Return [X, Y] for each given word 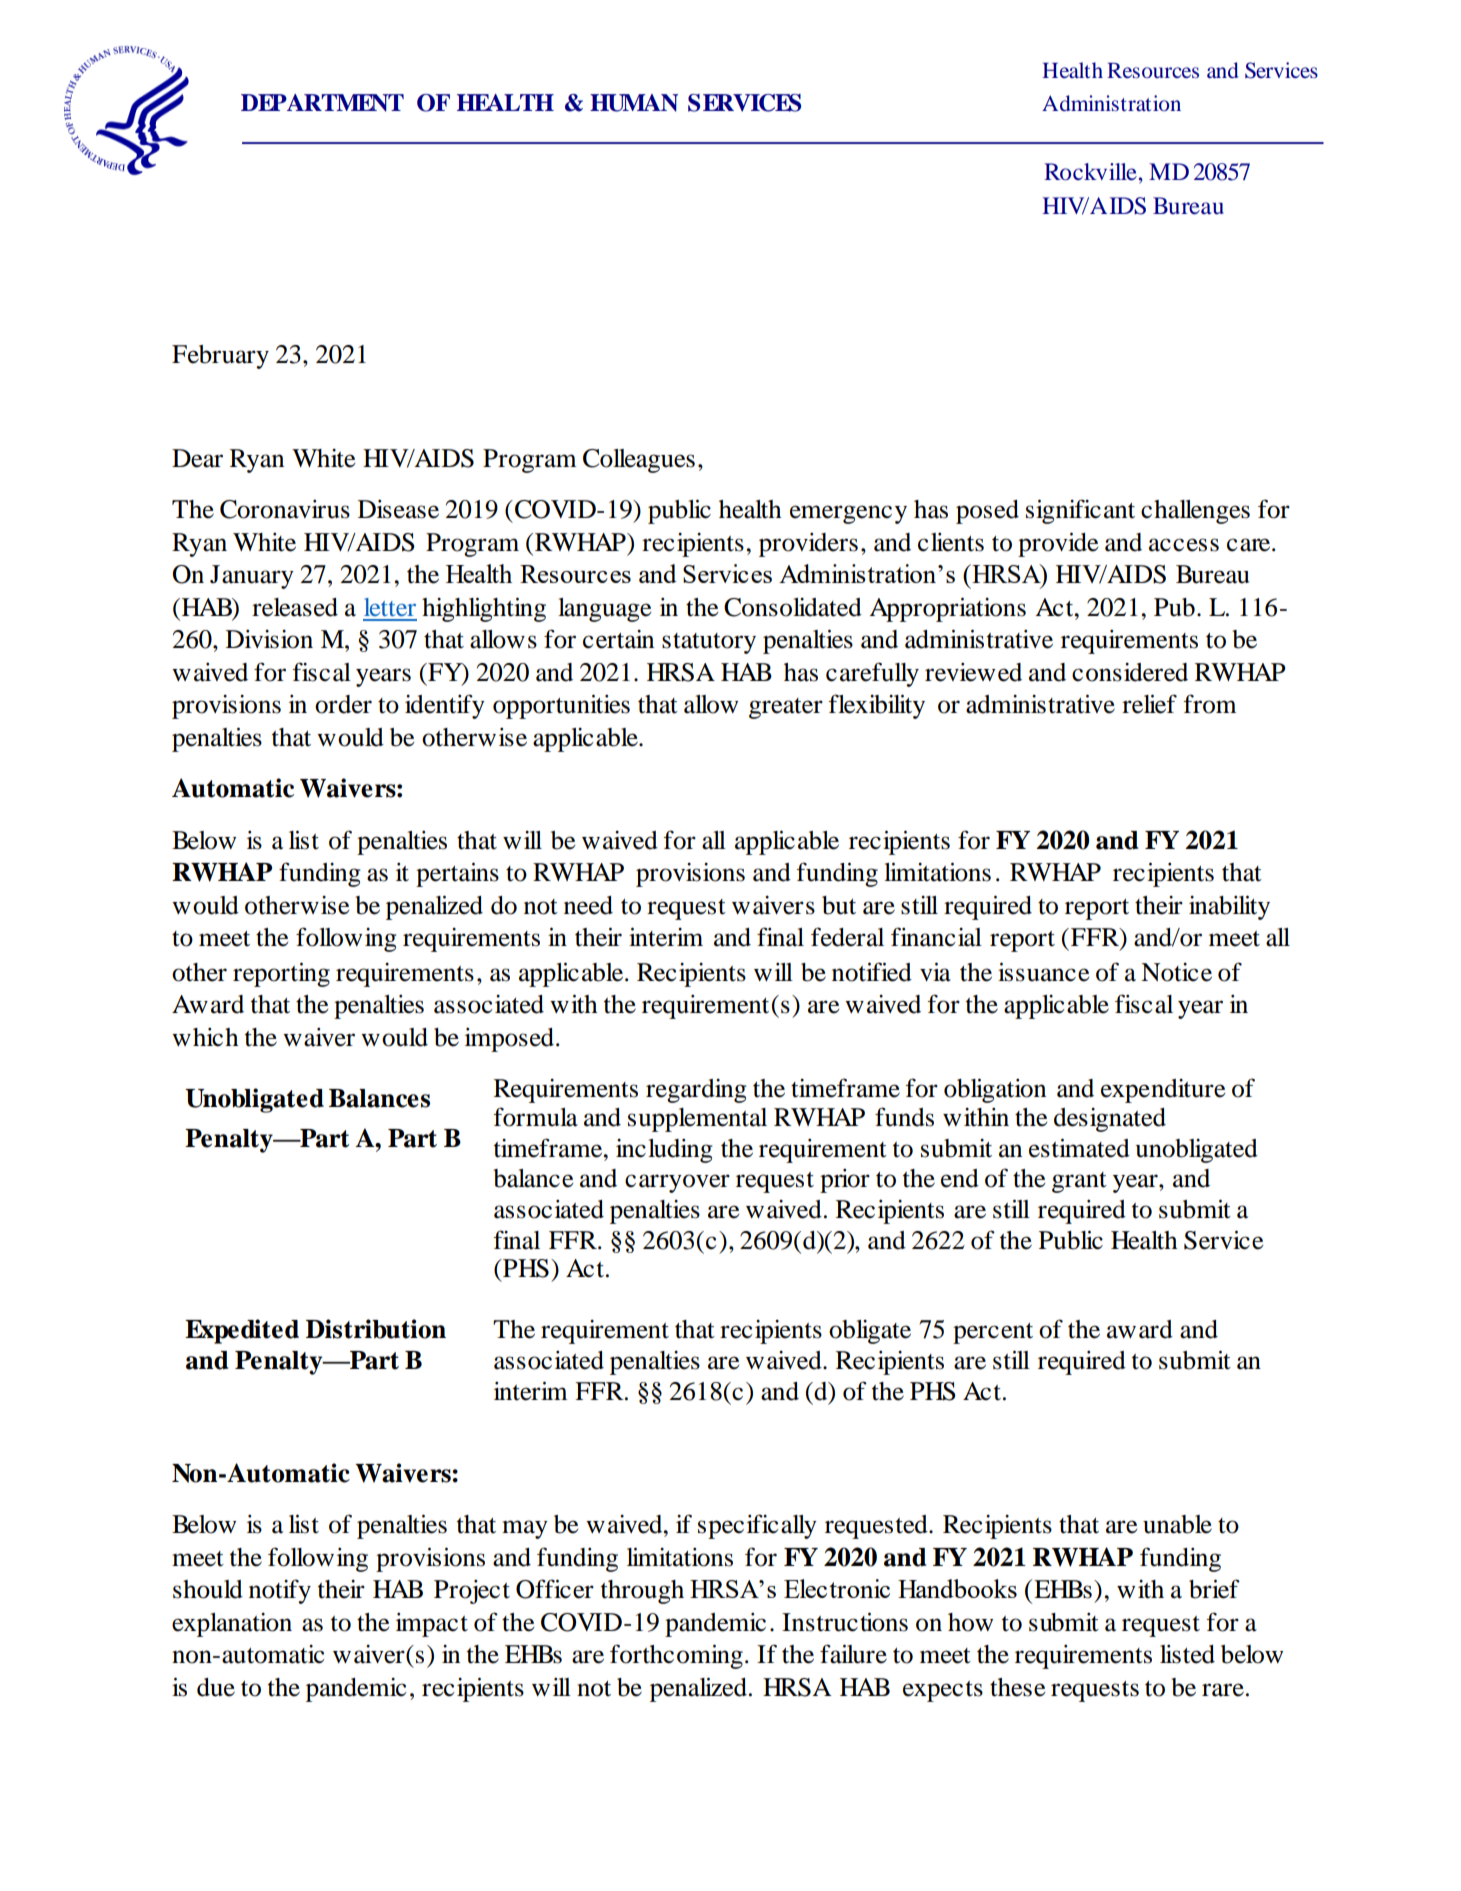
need [588, 905]
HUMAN [634, 103]
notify [280, 1591]
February [220, 357]
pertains [457, 874]
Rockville [1090, 172]
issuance [1043, 972]
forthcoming [676, 1656]
